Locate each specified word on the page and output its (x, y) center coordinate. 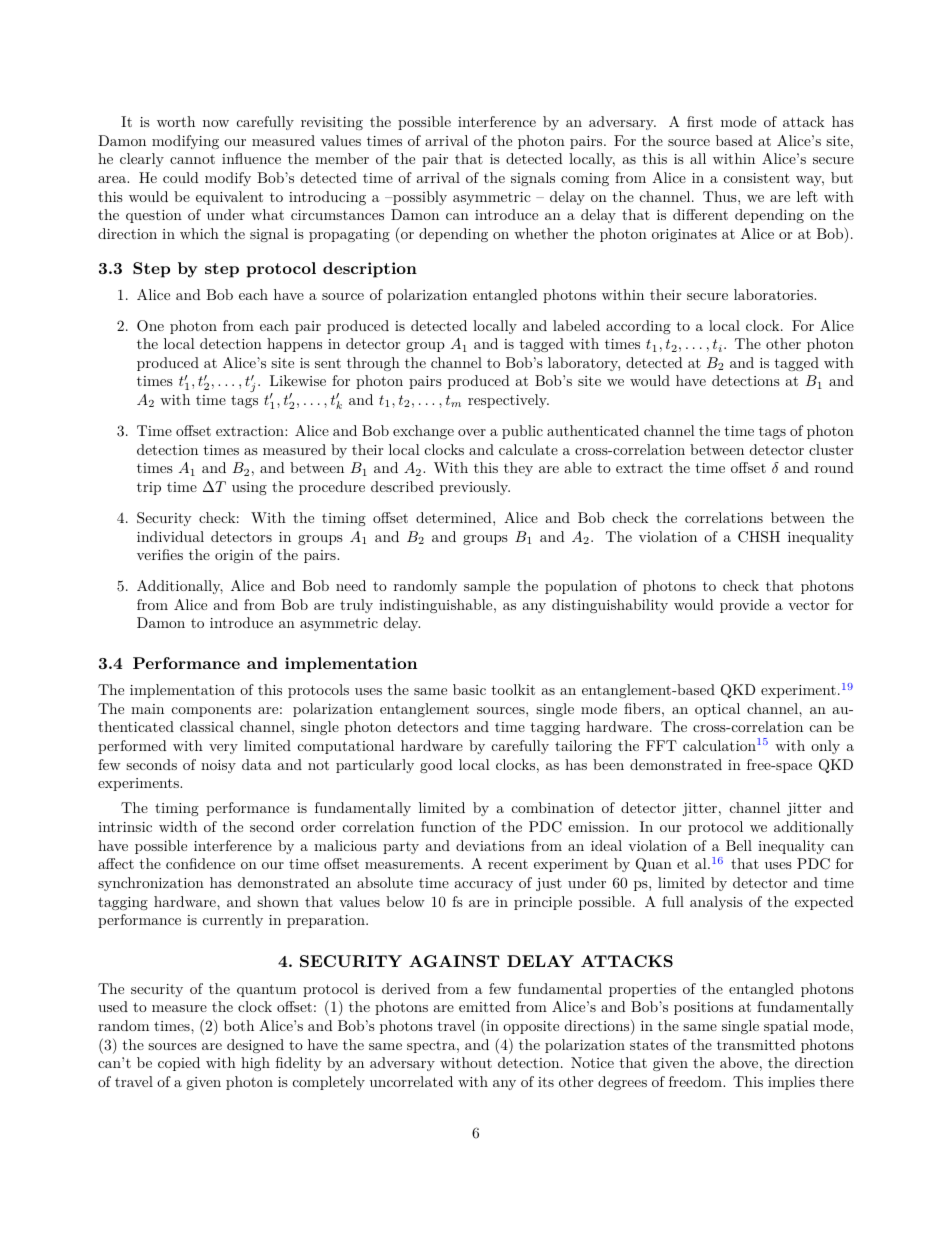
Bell (739, 845)
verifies (160, 554)
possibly (419, 198)
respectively (508, 401)
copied (179, 1064)
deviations (490, 845)
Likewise (298, 380)
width (178, 826)
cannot (192, 159)
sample (487, 587)
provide (744, 606)
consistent (757, 178)
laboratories (774, 294)
